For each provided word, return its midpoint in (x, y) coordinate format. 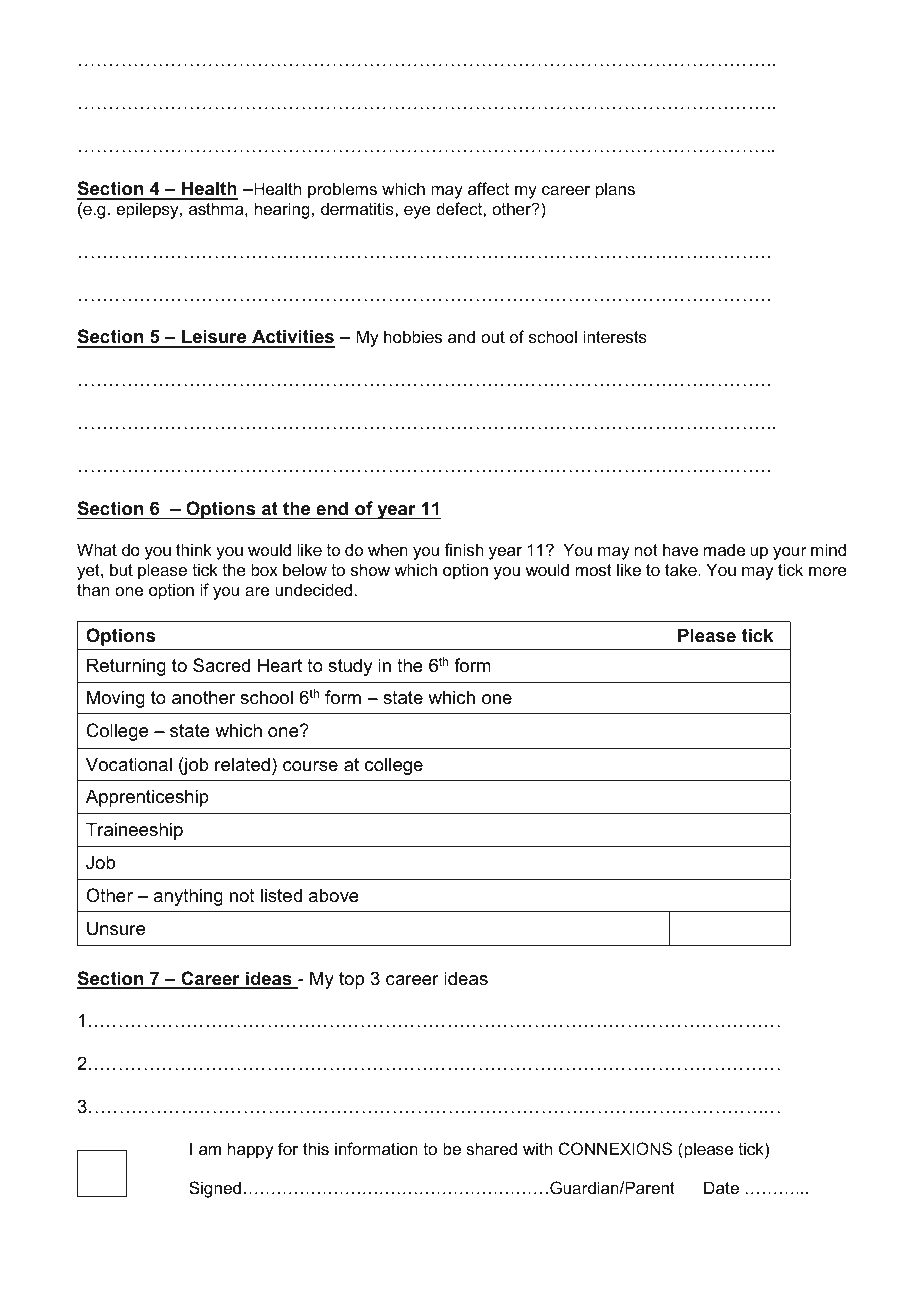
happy (251, 1150)
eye (417, 212)
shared (491, 1148)
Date (721, 1187)
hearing (282, 210)
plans (615, 190)
